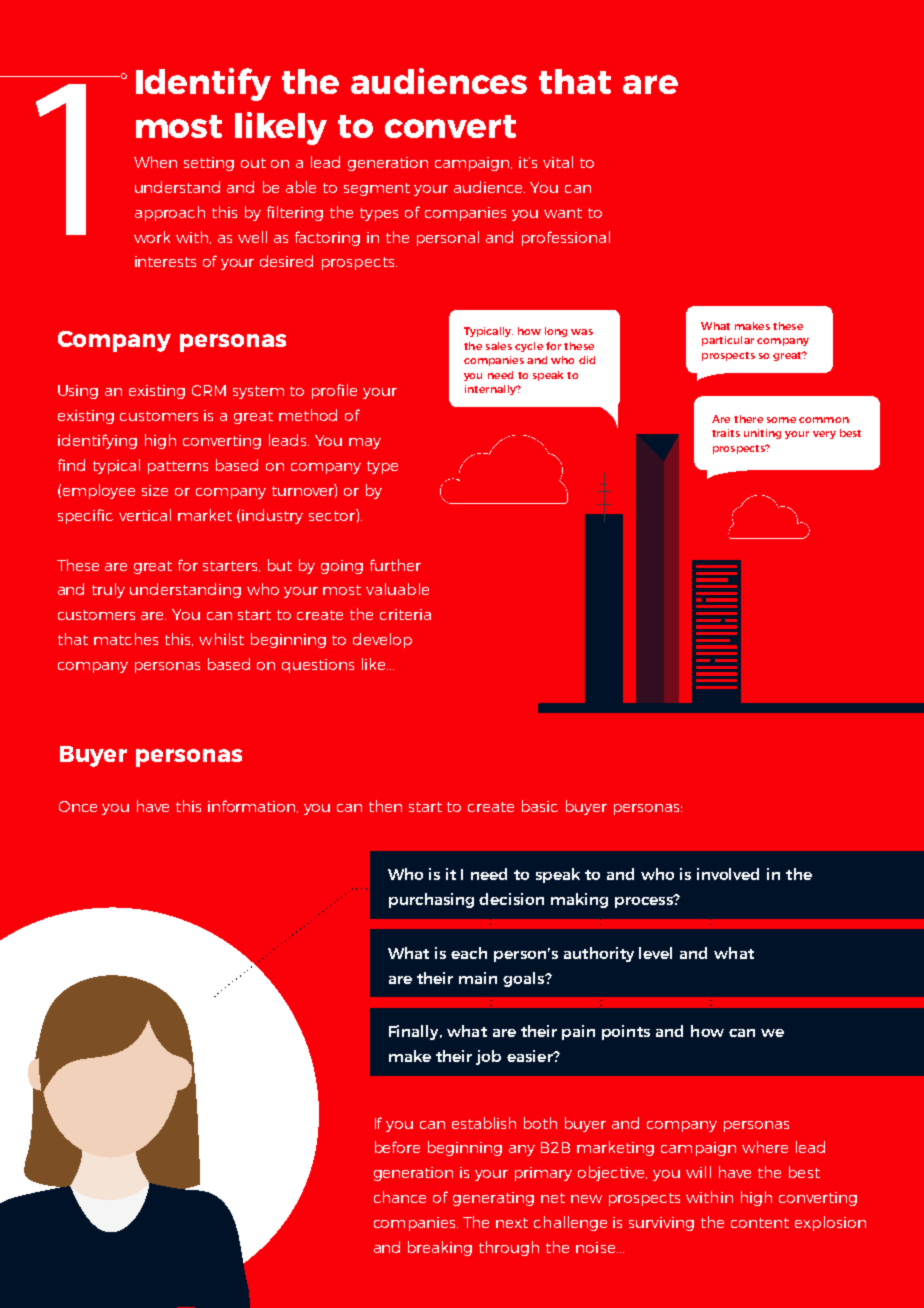 The width and height of the screenshot is (924, 1308). Describe the element at coordinates (728, 874) in the screenshot. I see `involved` at that location.
